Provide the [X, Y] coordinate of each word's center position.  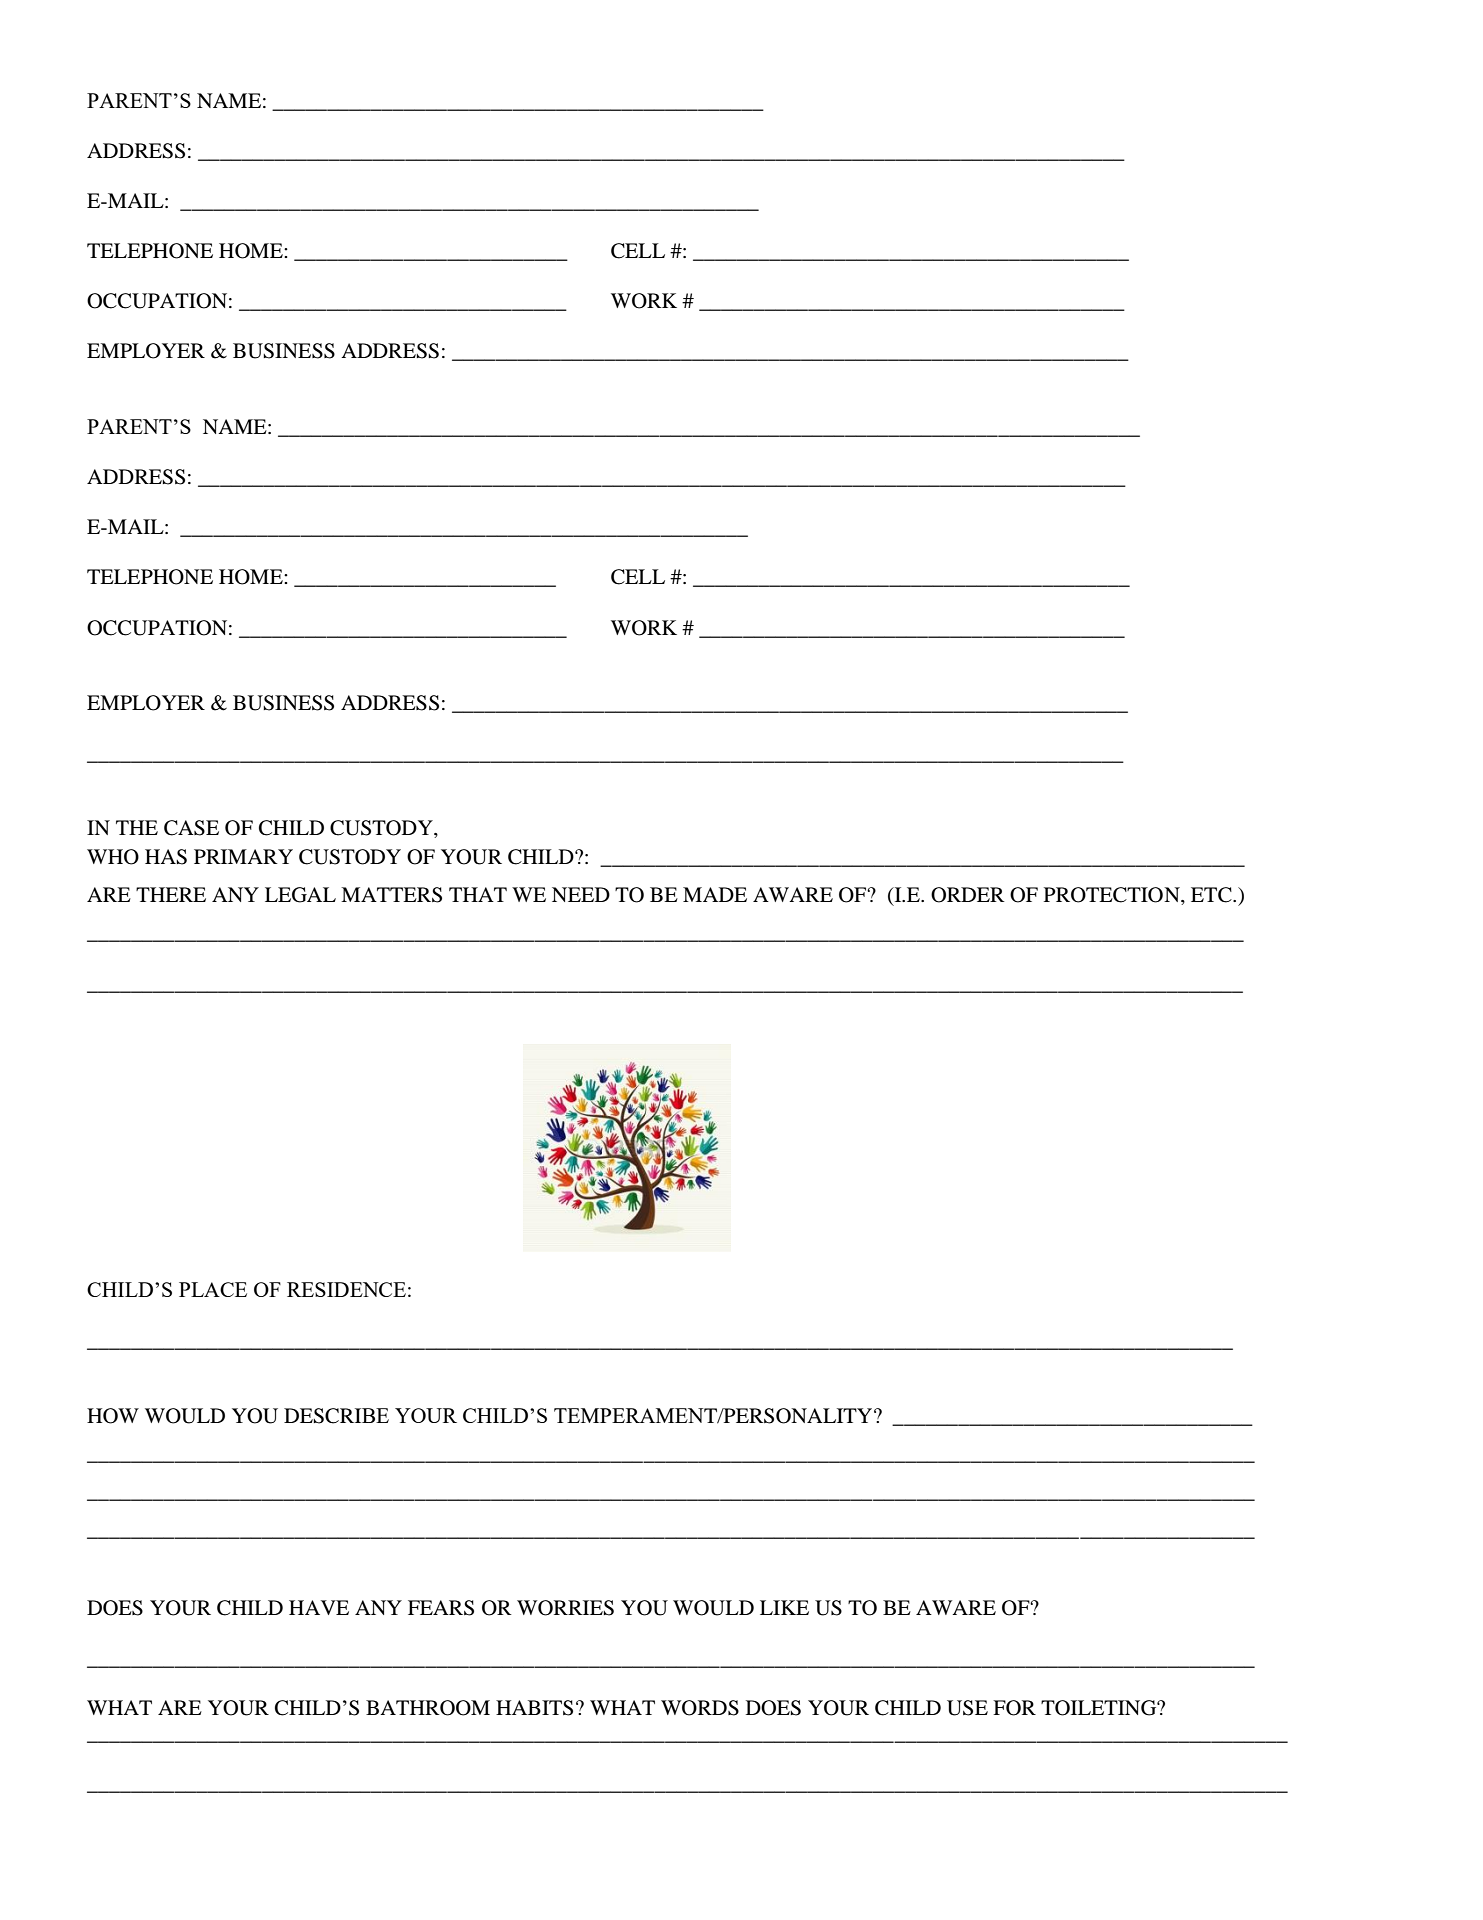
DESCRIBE [336, 1416]
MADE [715, 894]
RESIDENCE [346, 1289]
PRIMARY [243, 856]
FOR [1014, 1708]
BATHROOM [428, 1708]
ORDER [968, 895]
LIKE [784, 1607]
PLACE [213, 1289]
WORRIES [565, 1608]
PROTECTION [1113, 896]
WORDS [700, 1708]
